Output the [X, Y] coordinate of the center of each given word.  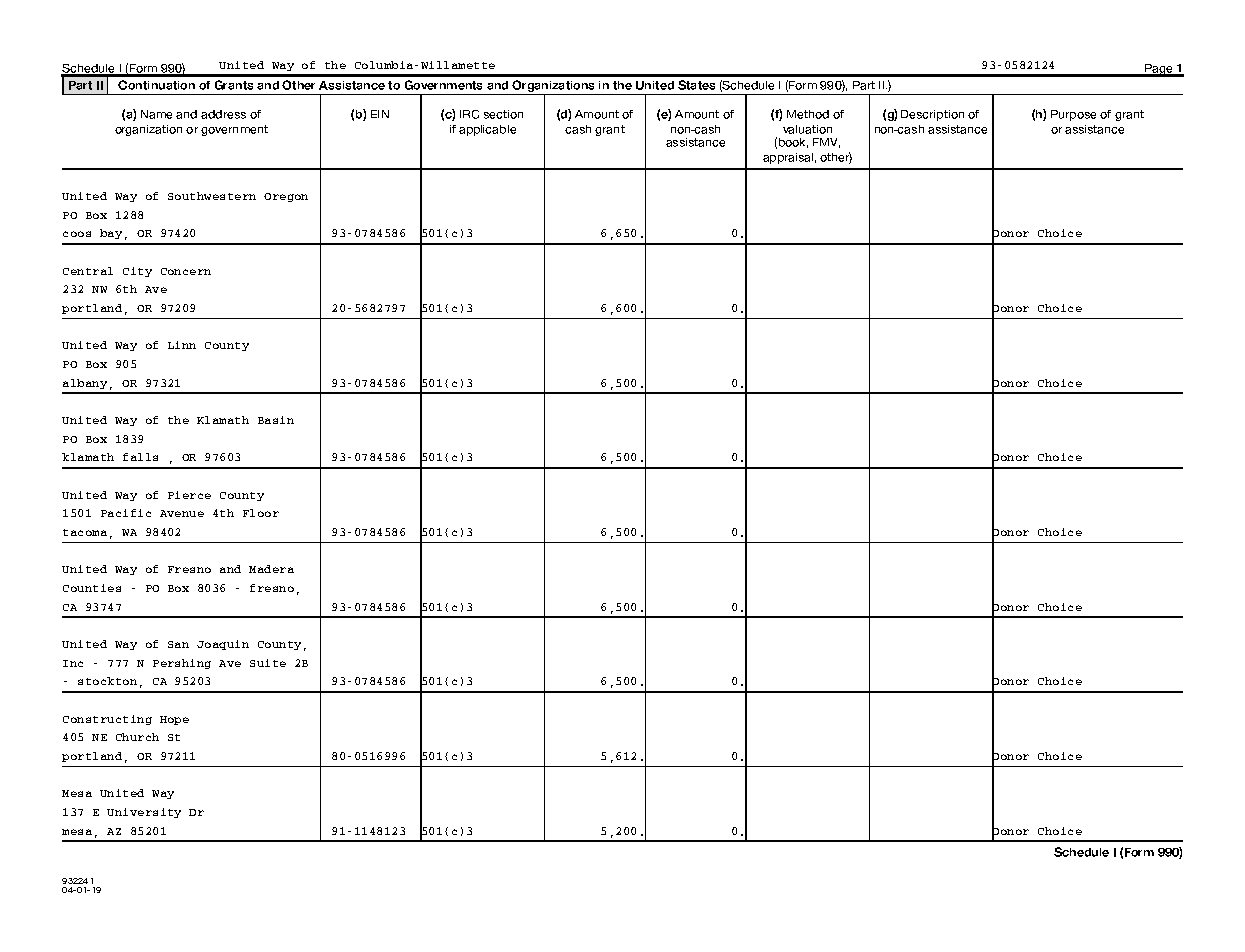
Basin [276, 420]
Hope [174, 720]
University [144, 813]
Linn [182, 345]
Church [137, 737]
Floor [261, 513]
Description [932, 115]
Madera [271, 569]
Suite [268, 663]
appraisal [788, 158]
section [503, 114]
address [223, 114]
